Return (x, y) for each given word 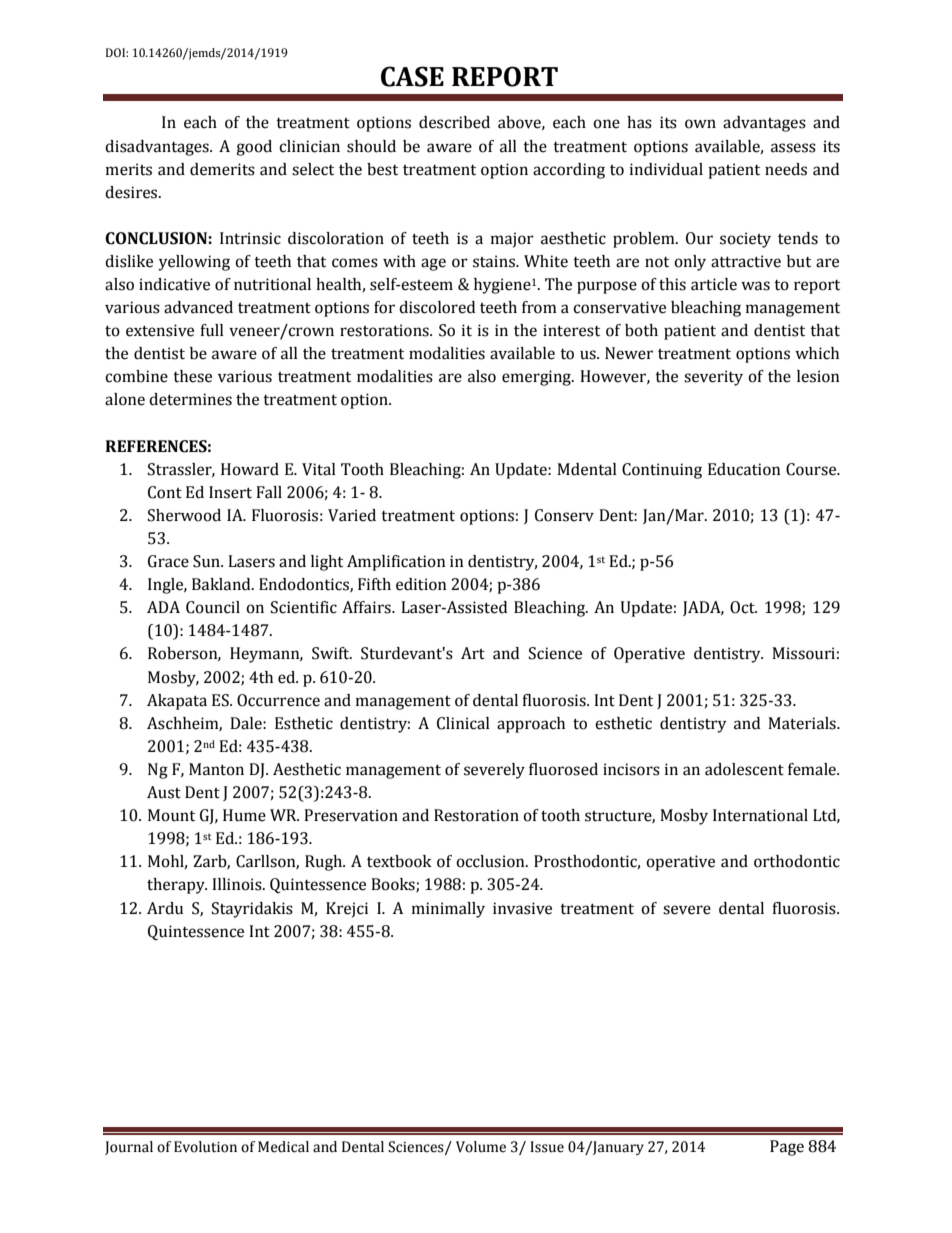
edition (421, 584)
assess (793, 148)
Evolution (205, 1147)
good (254, 148)
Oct (743, 607)
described (454, 122)
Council (213, 607)
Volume (481, 1147)
